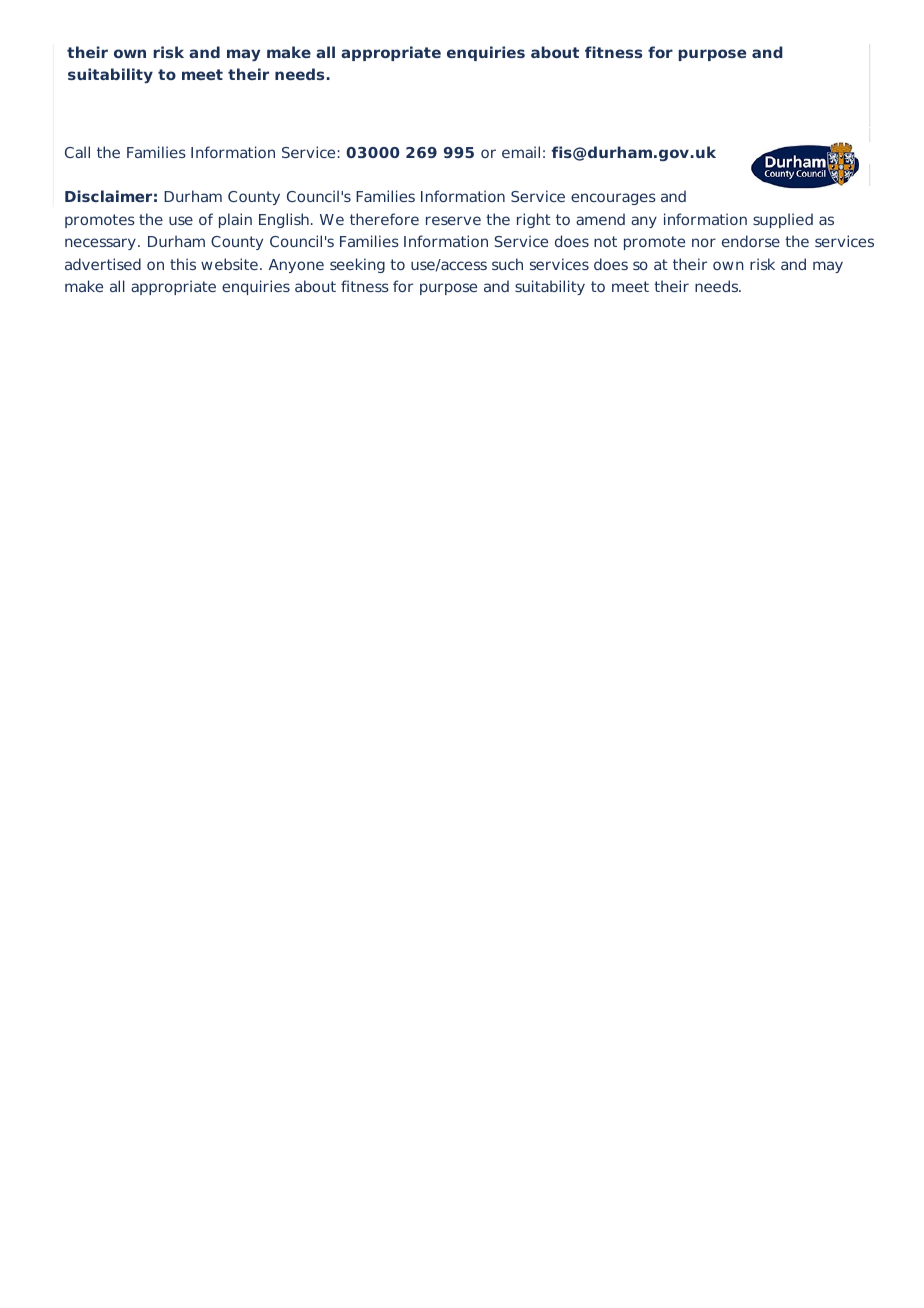 The height and width of the screenshot is (1308, 924). I want to click on Call, so click(77, 152).
